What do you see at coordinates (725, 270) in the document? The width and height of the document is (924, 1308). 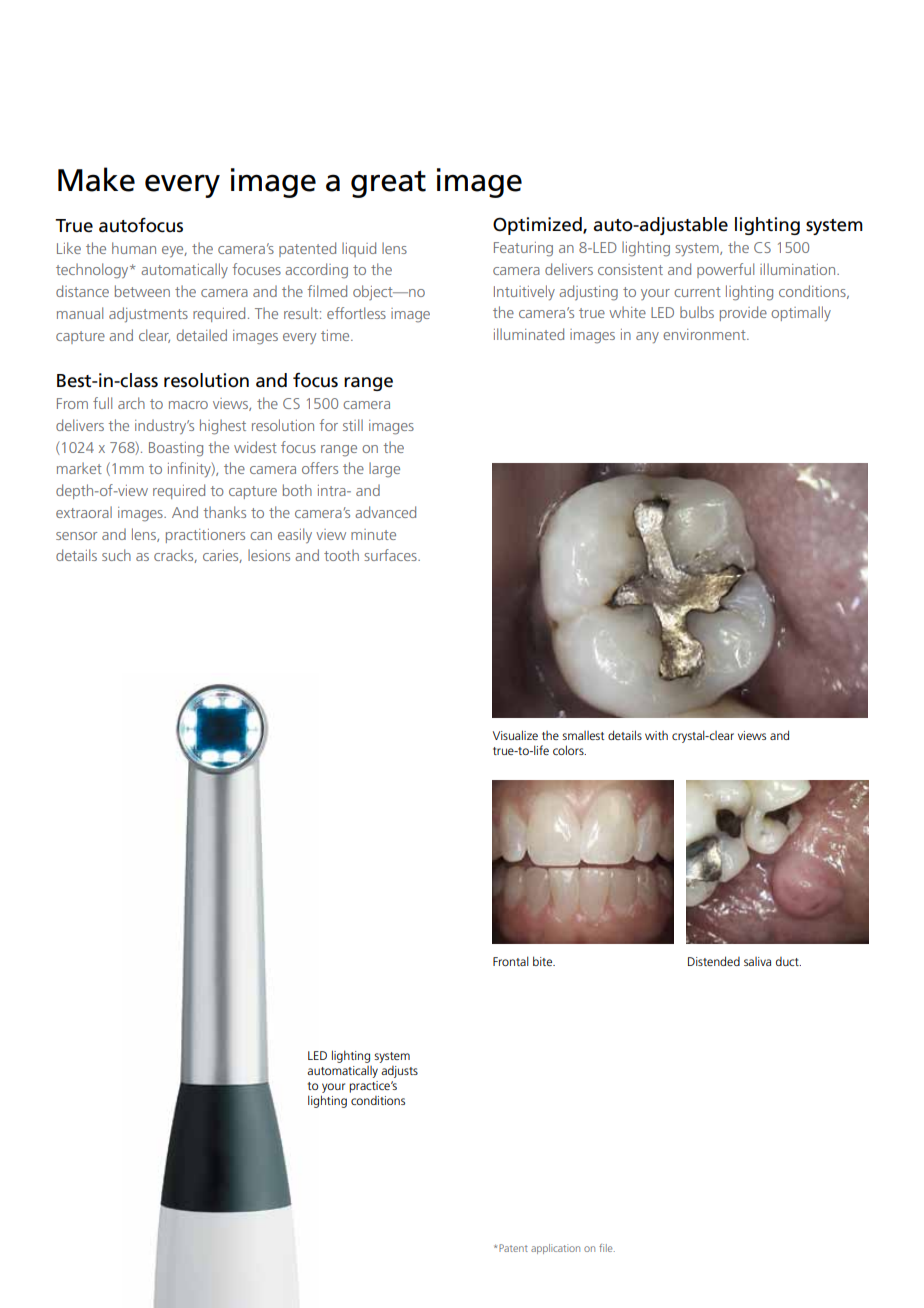 I see `powerful` at bounding box center [725, 270].
